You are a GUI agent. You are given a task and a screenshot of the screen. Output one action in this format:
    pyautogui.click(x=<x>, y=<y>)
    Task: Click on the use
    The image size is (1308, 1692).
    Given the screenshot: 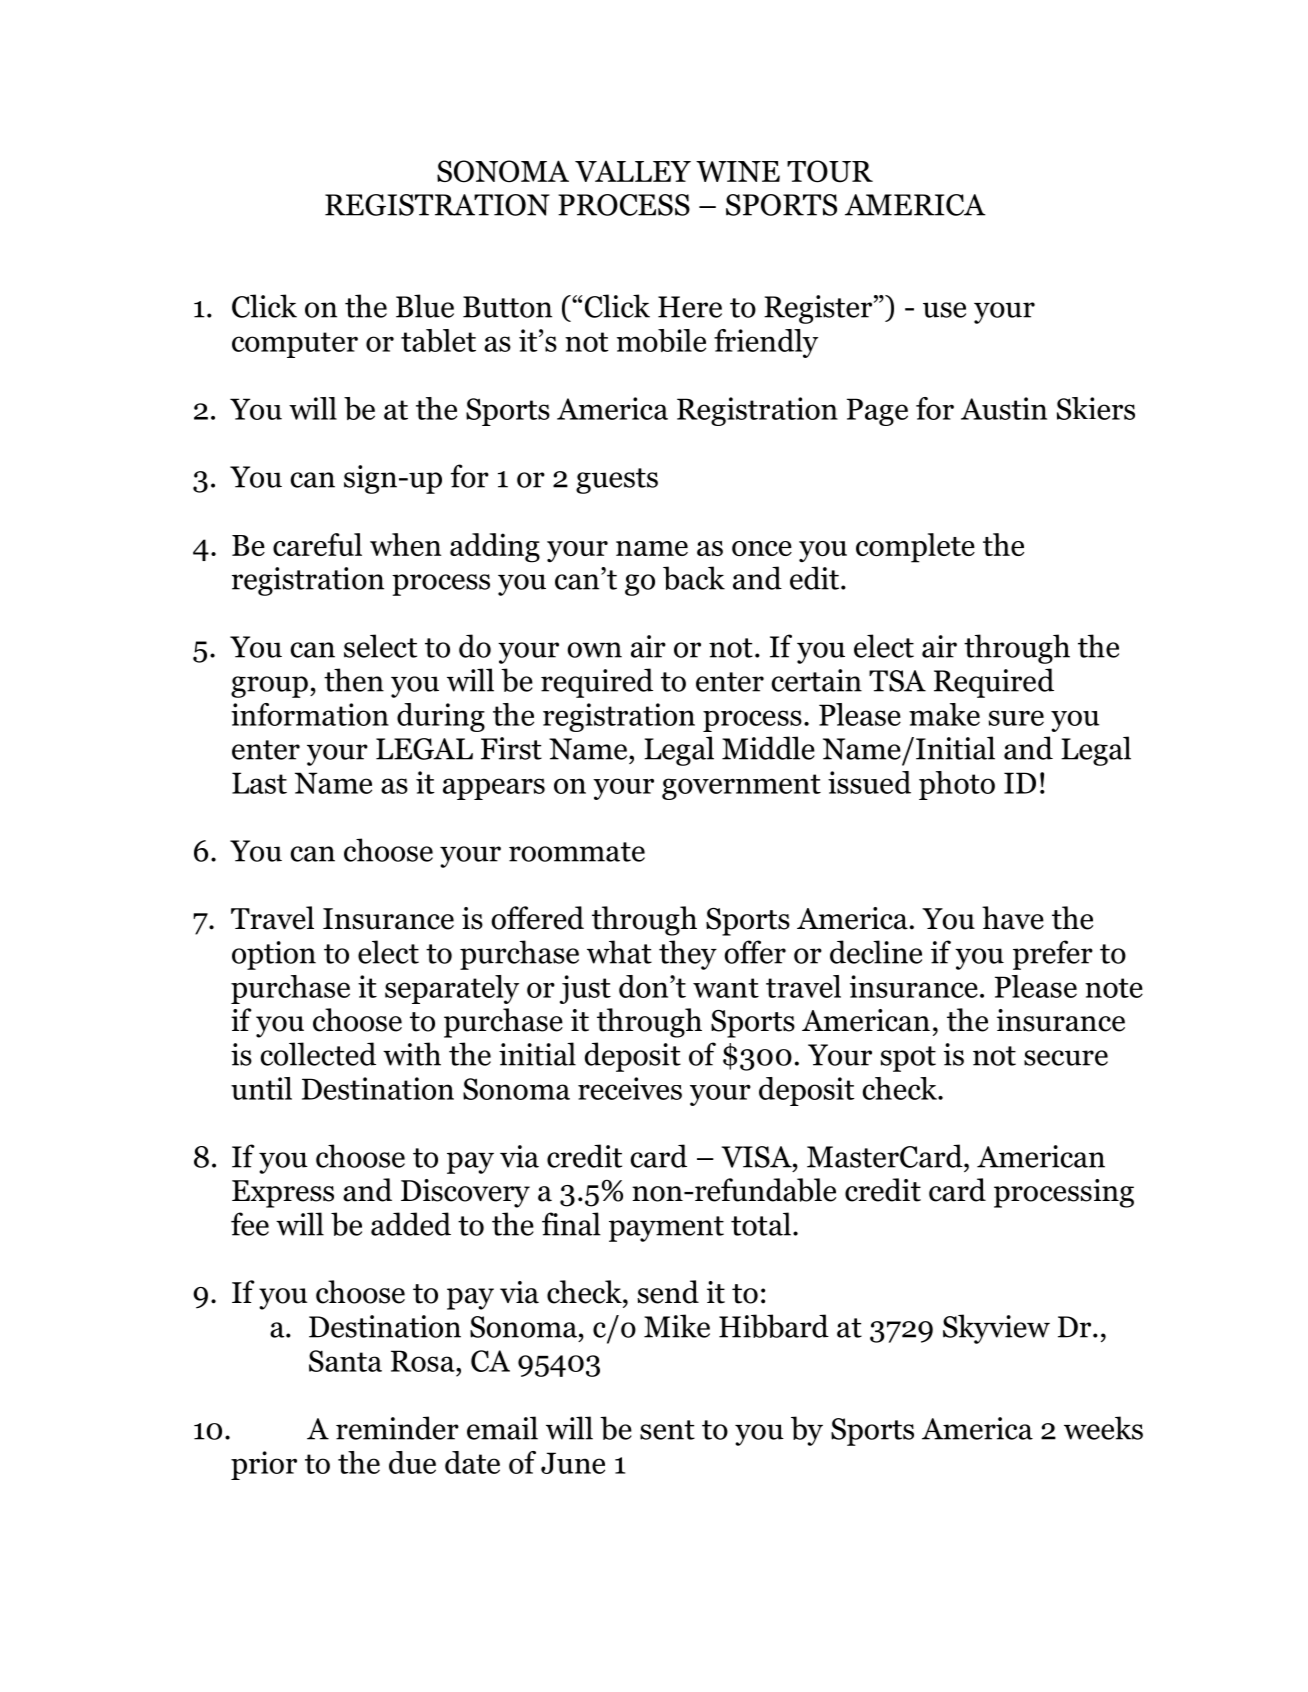 What is the action you would take?
    pyautogui.click(x=944, y=310)
